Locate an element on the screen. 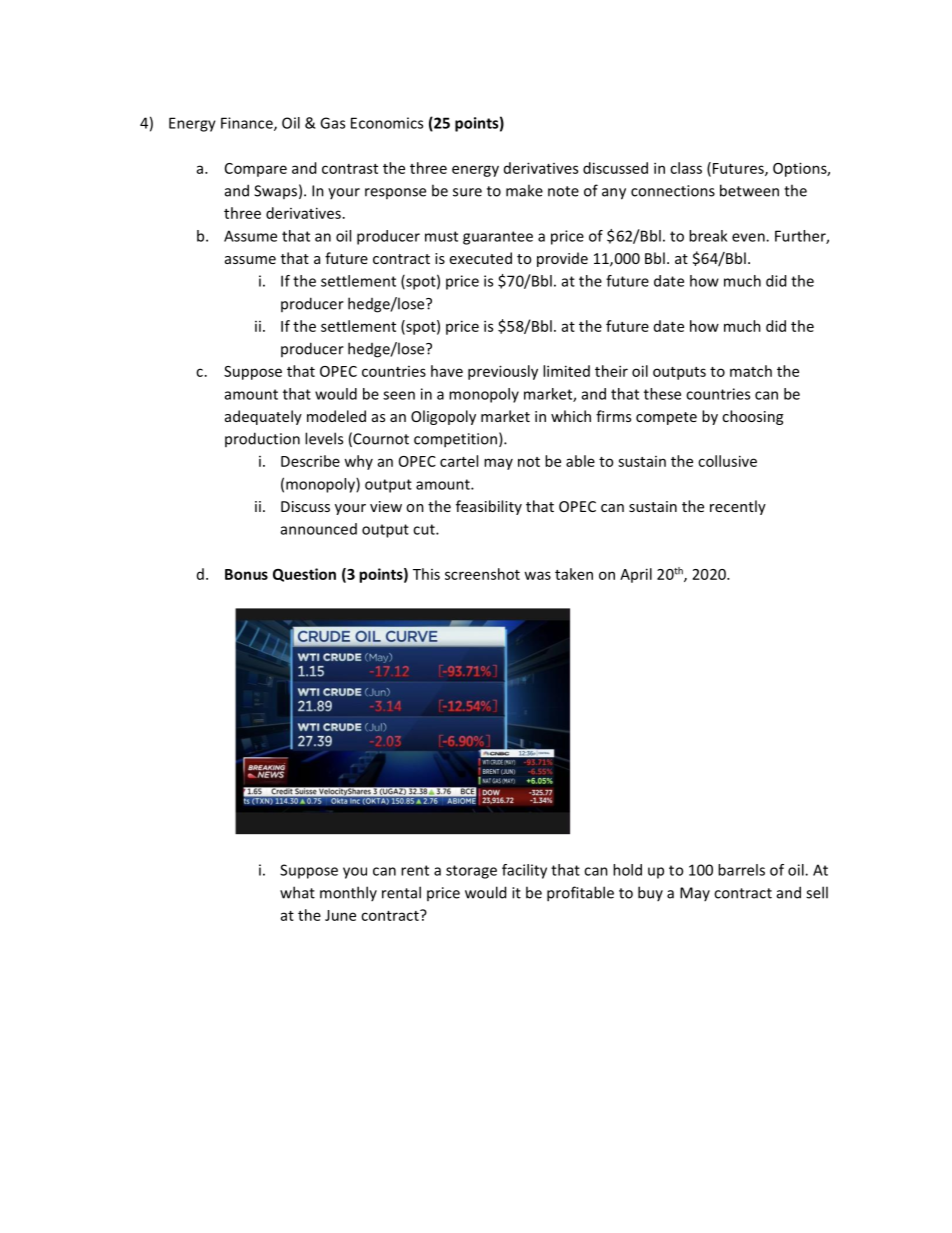 The image size is (952, 1233). April is located at coordinates (636, 575).
